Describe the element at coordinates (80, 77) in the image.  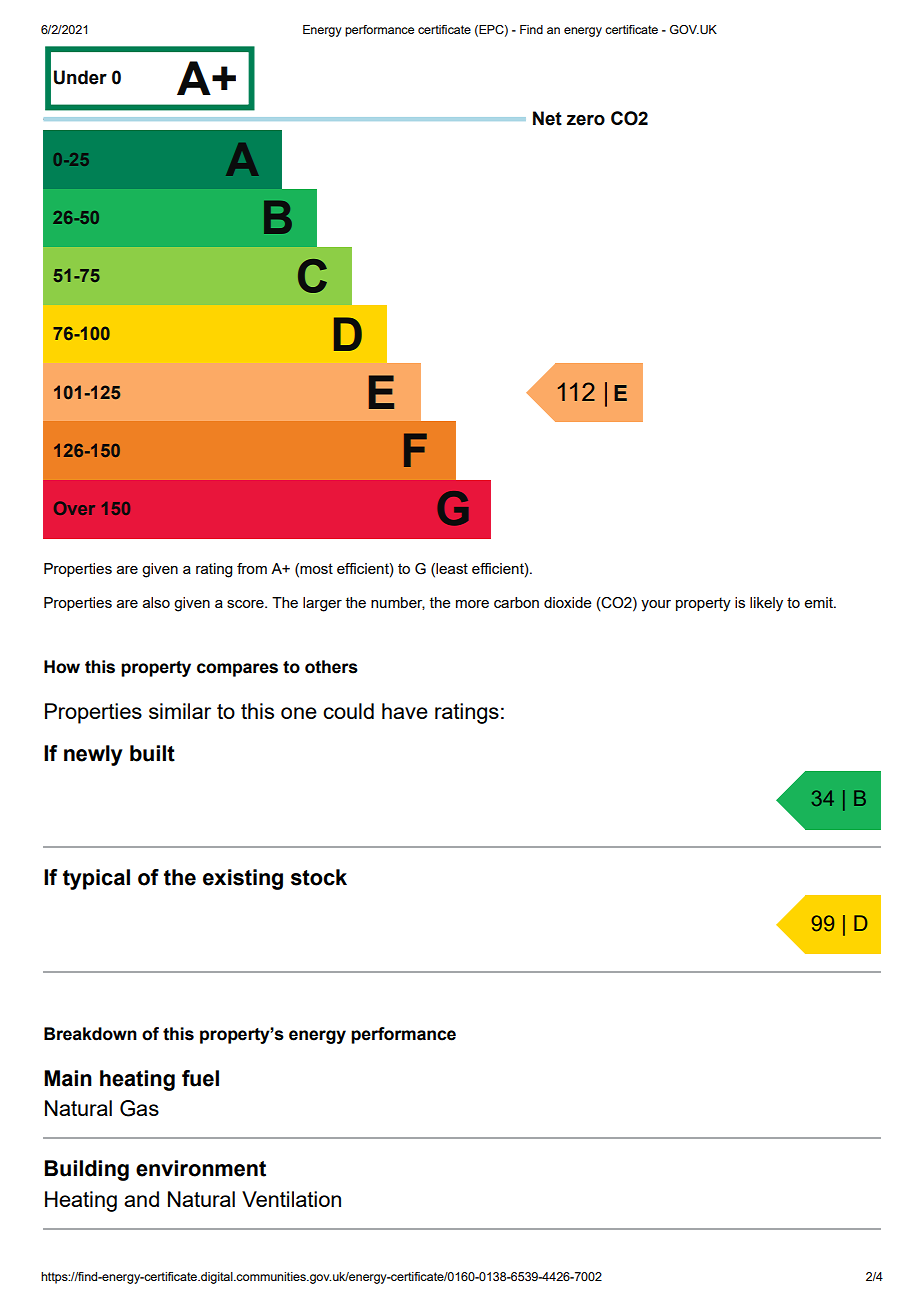
I see `Under` at that location.
